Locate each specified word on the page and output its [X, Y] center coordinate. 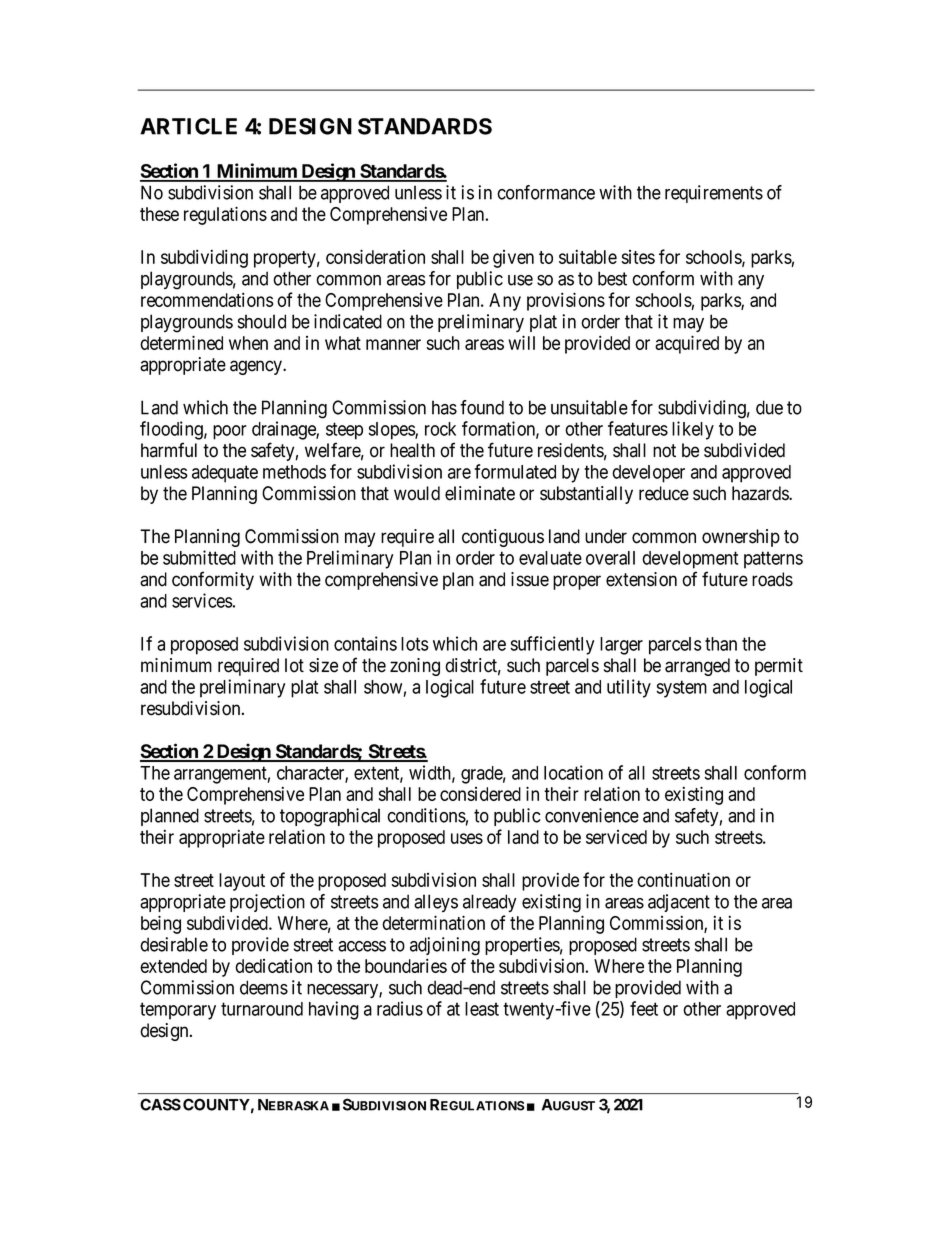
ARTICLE [188, 126]
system [682, 689]
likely [693, 430]
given [513, 259]
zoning [415, 667]
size [323, 665]
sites [638, 257]
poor [230, 432]
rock [440, 429]
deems [264, 987]
